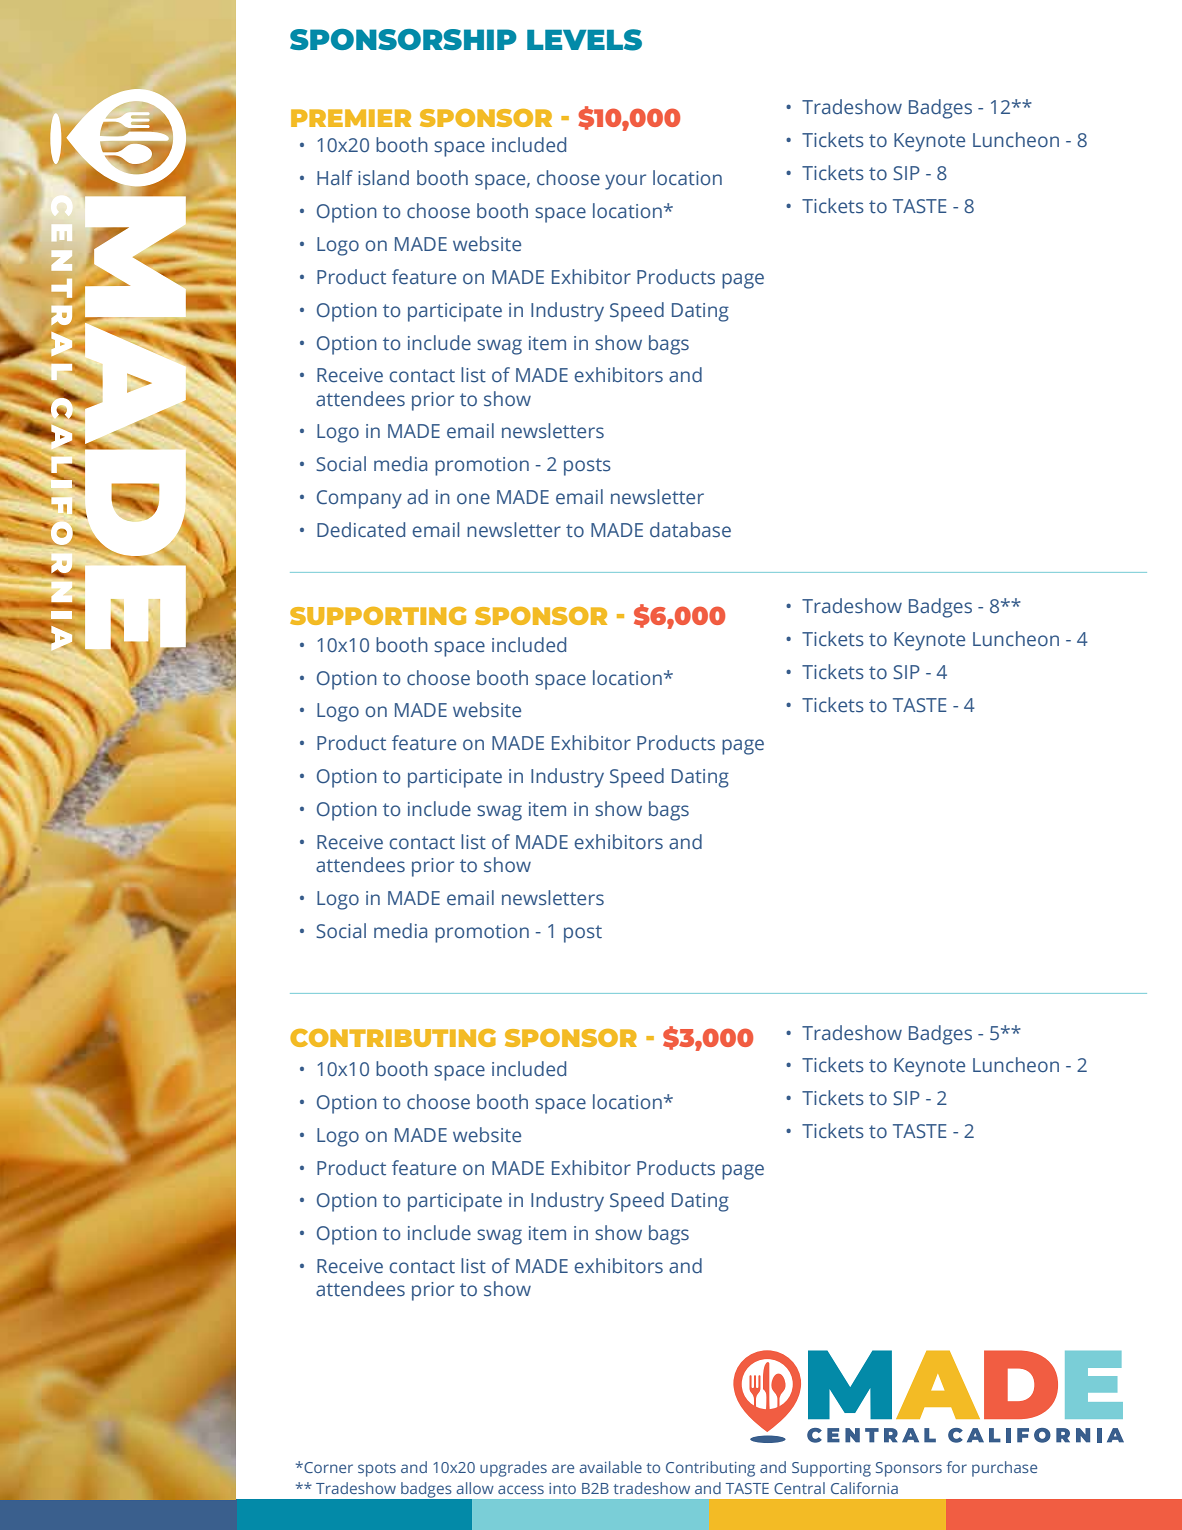 This document has height=1530, width=1182. What do you see at coordinates (361, 530) in the document?
I see `Dedicated` at bounding box center [361, 530].
